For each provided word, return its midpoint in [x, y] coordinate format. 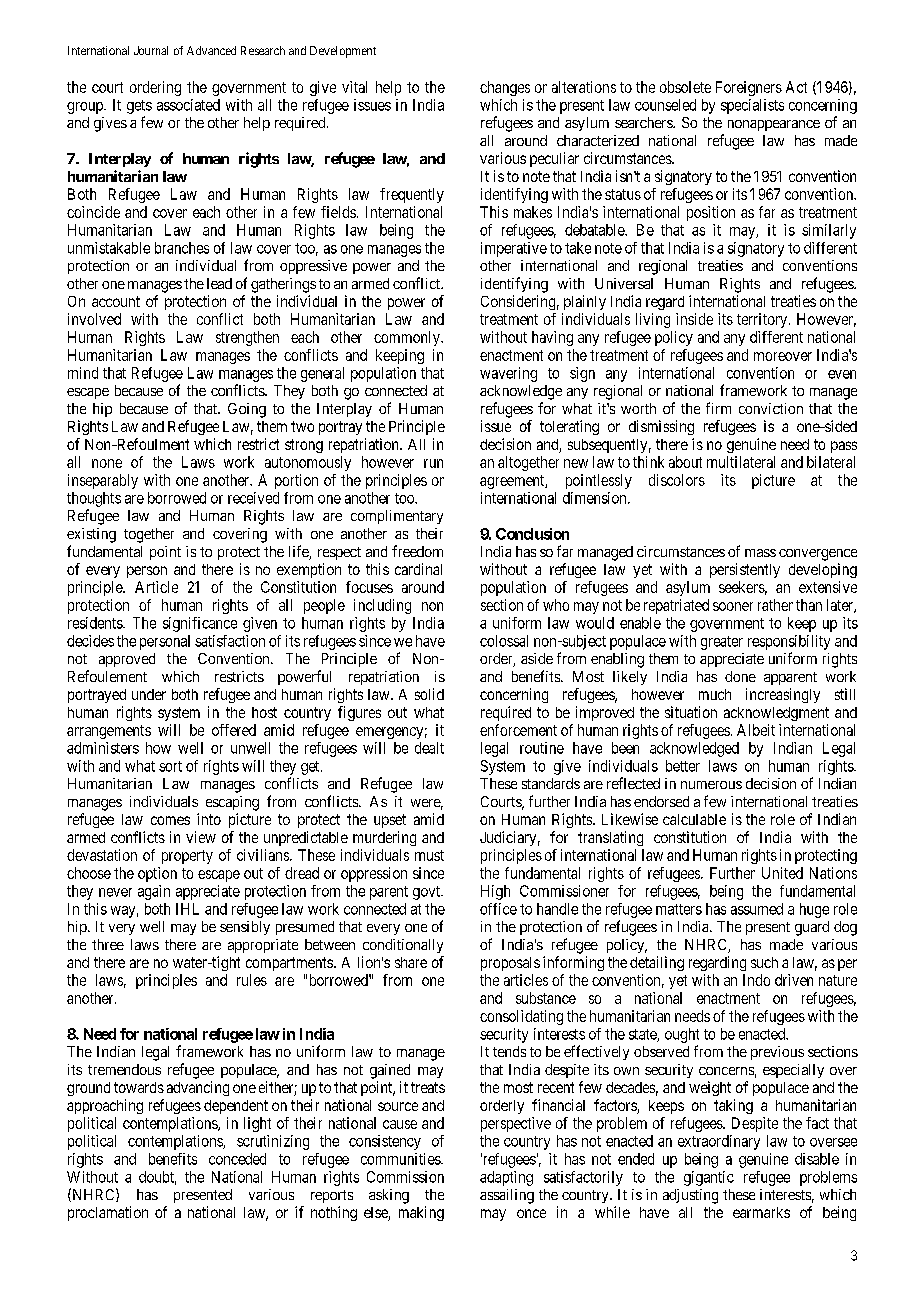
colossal [504, 641]
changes [505, 88]
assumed [757, 909]
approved [127, 660]
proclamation [108, 1213]
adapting [506, 1178]
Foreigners [749, 88]
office [498, 909]
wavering [508, 374]
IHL [187, 909]
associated [188, 105]
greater [722, 643]
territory [763, 320]
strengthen [247, 338]
